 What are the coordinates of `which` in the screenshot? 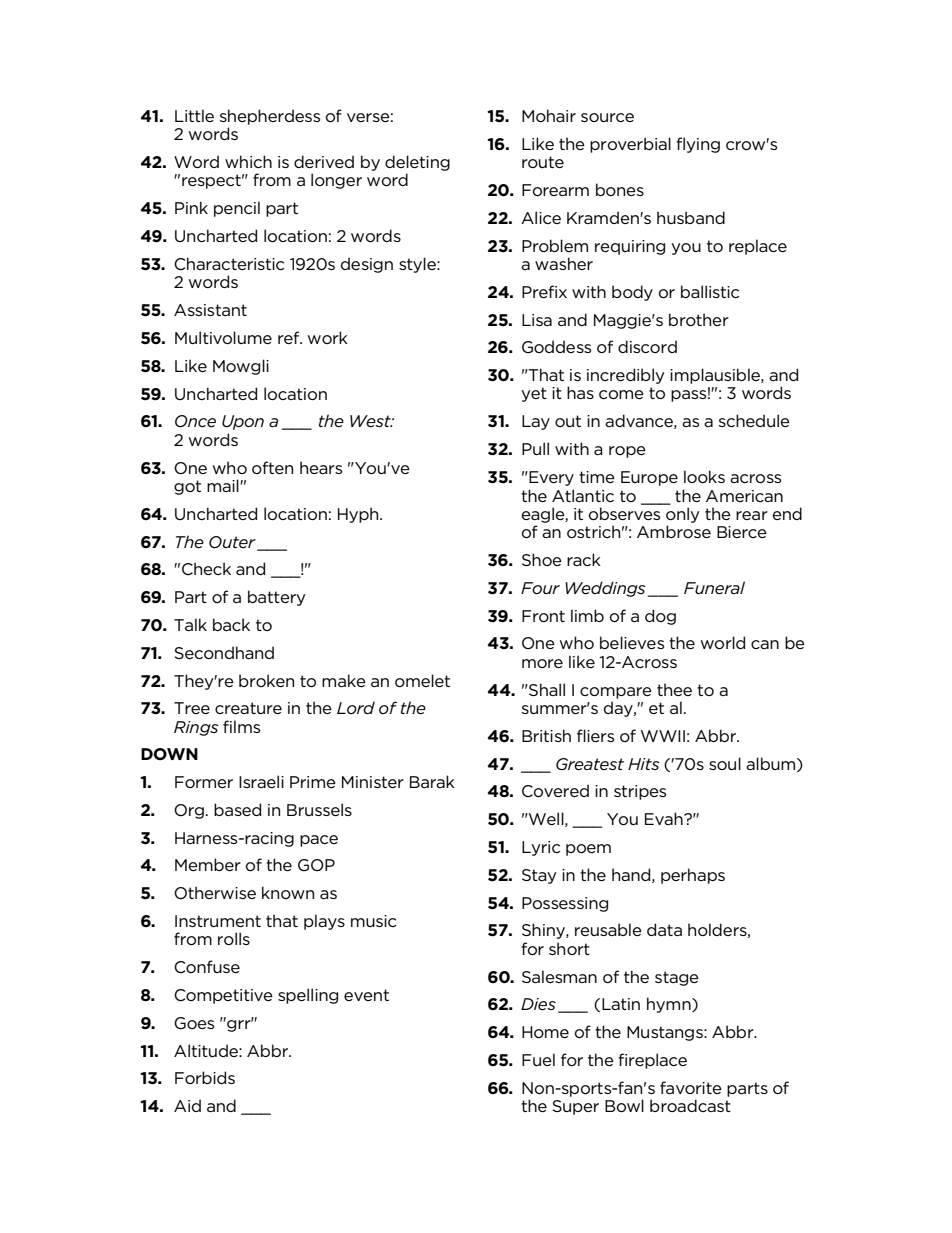 It's located at (248, 161).
